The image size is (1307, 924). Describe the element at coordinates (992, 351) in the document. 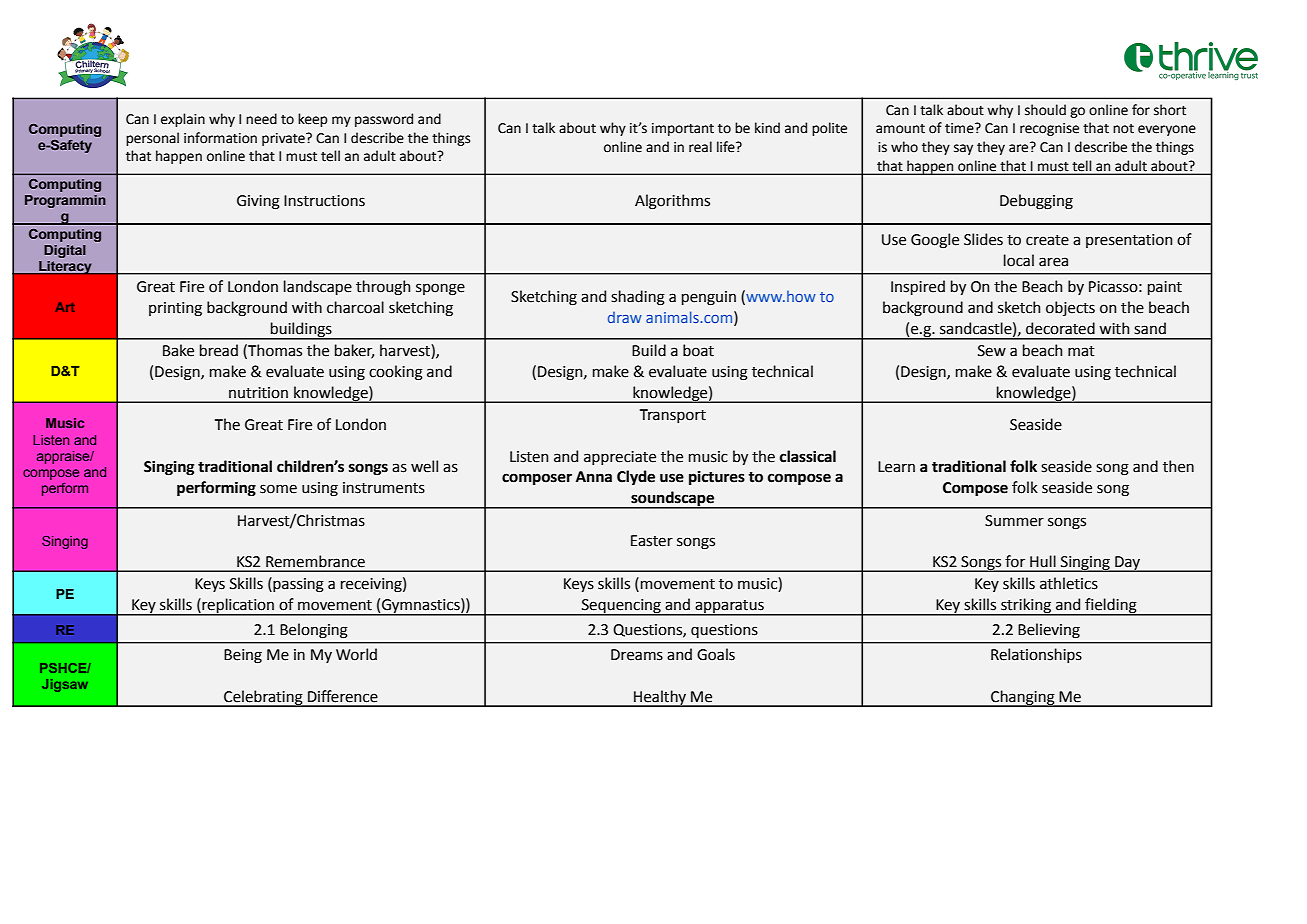

I see `Sew` at that location.
